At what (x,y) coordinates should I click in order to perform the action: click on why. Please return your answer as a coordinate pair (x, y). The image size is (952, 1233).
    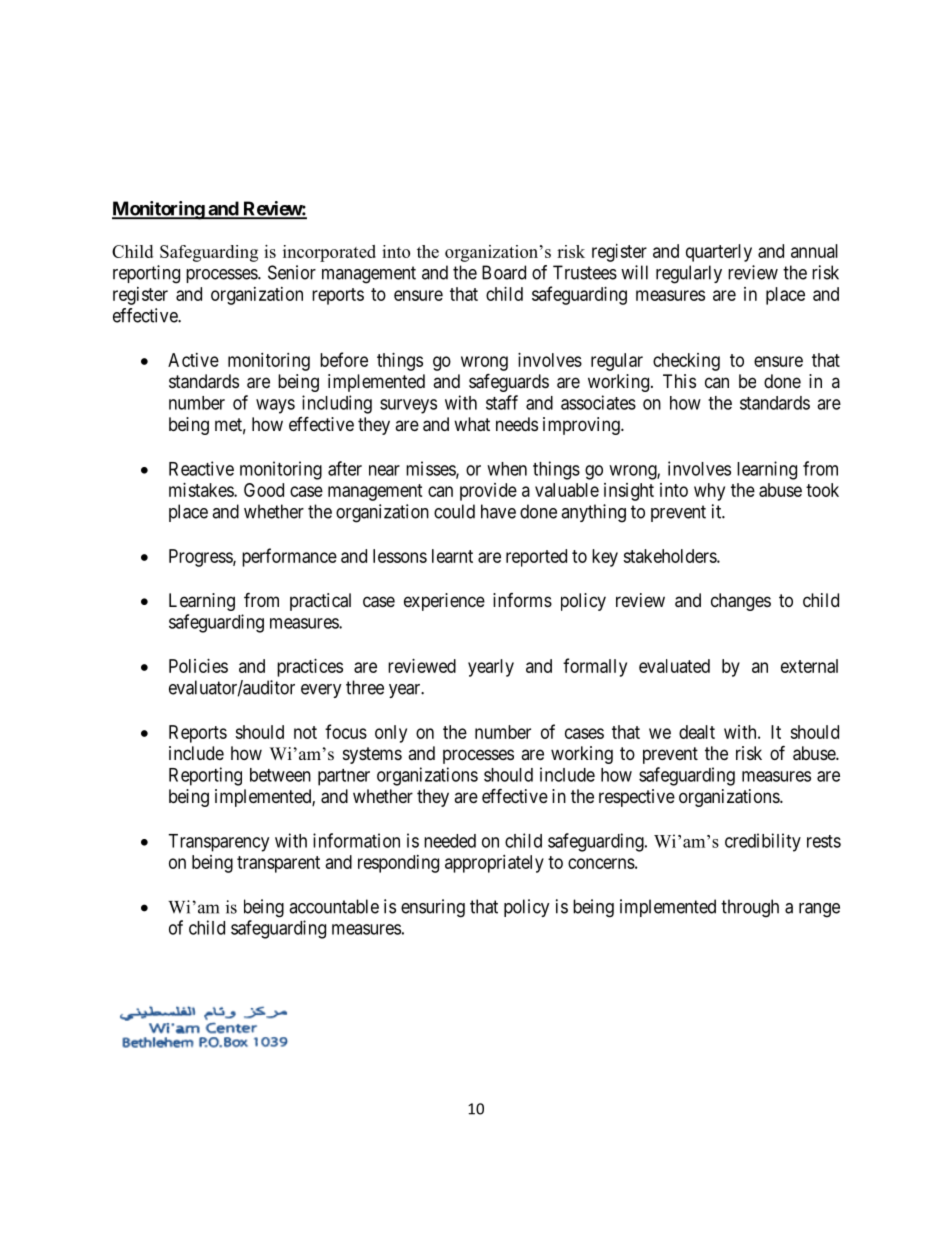
    Looking at the image, I should click on (709, 492).
